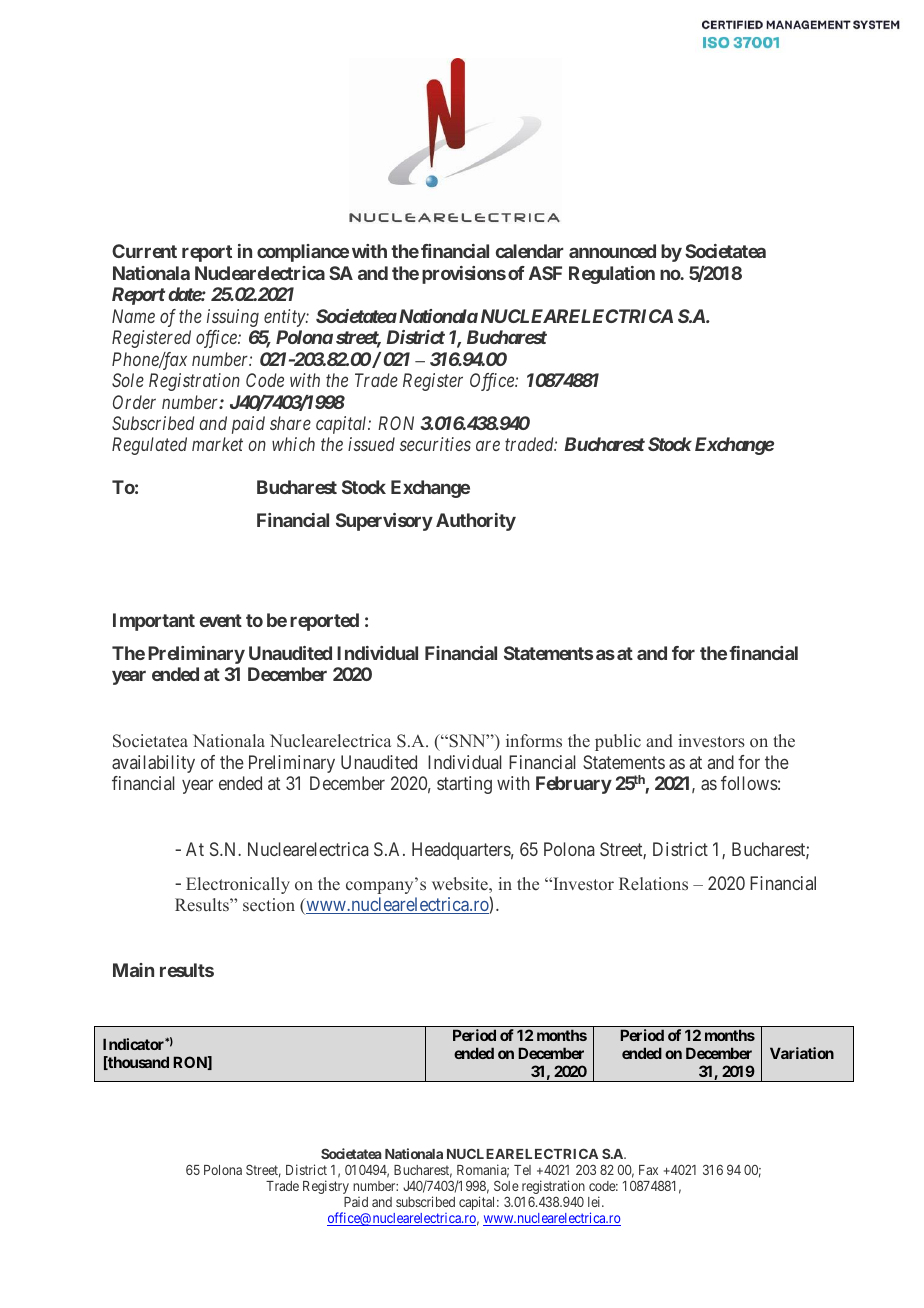 This screenshot has width=924, height=1308. What do you see at coordinates (522, 1170) in the screenshot?
I see `Tel` at bounding box center [522, 1170].
